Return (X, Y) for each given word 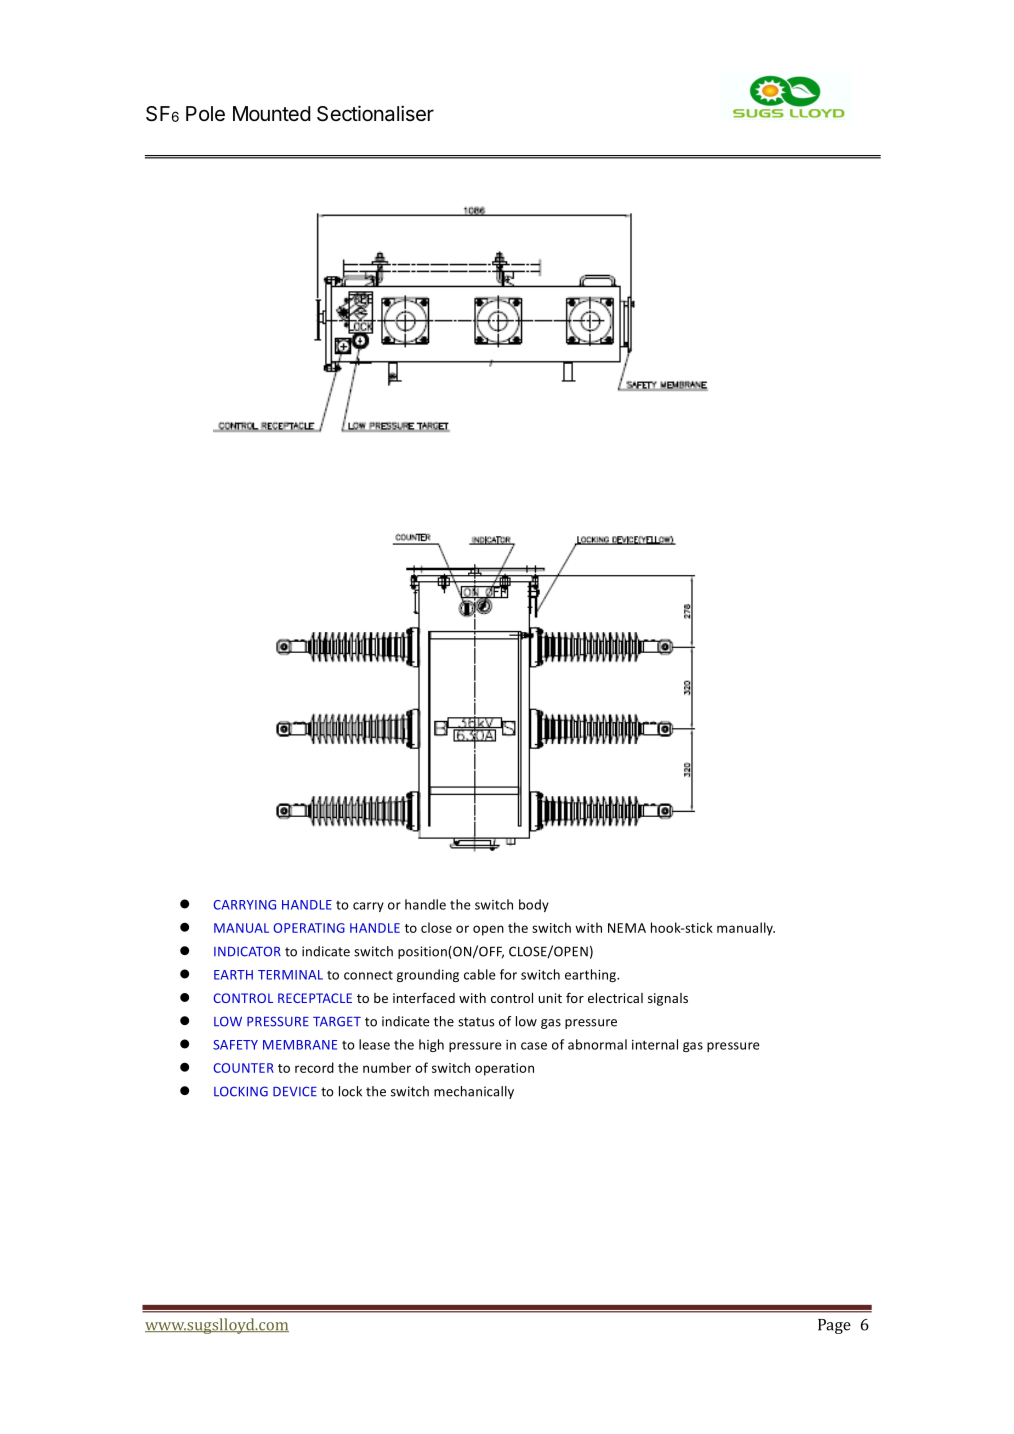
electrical (615, 998)
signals (668, 999)
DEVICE (295, 1091)
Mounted (271, 113)
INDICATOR (247, 951)
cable (480, 974)
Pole (205, 114)
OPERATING (309, 928)
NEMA (627, 928)
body (534, 905)
